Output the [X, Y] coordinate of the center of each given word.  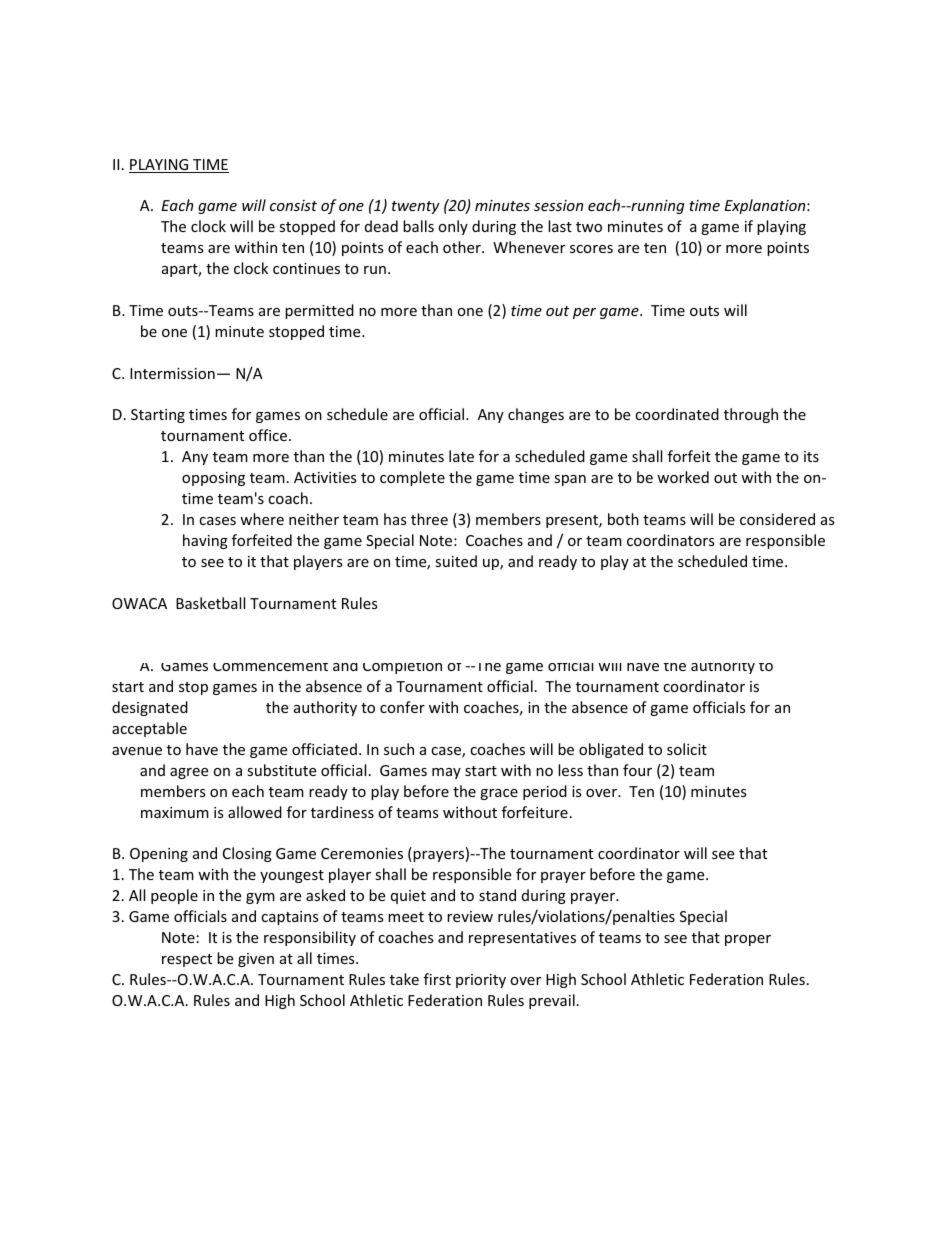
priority [481, 981]
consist [293, 205]
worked [683, 477]
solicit [687, 749]
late [461, 456]
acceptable [149, 729]
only [453, 227]
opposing [213, 479]
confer [402, 707]
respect [187, 960]
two [589, 227]
